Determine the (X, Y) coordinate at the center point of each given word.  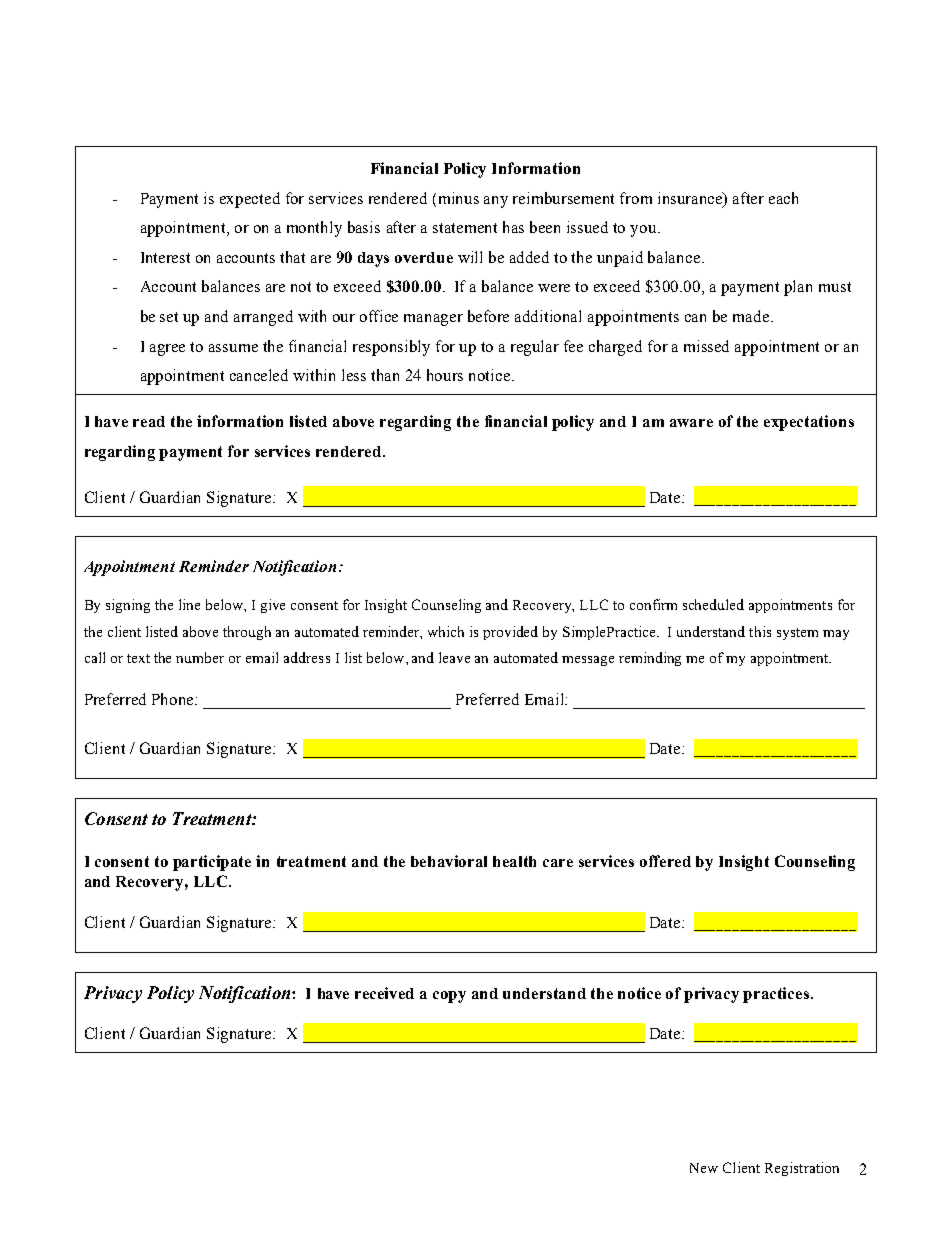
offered (665, 861)
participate (212, 863)
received (384, 993)
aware (691, 423)
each (783, 198)
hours (445, 375)
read (149, 421)
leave (454, 657)
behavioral (449, 861)
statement (465, 228)
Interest (165, 257)
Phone (174, 699)
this (760, 631)
